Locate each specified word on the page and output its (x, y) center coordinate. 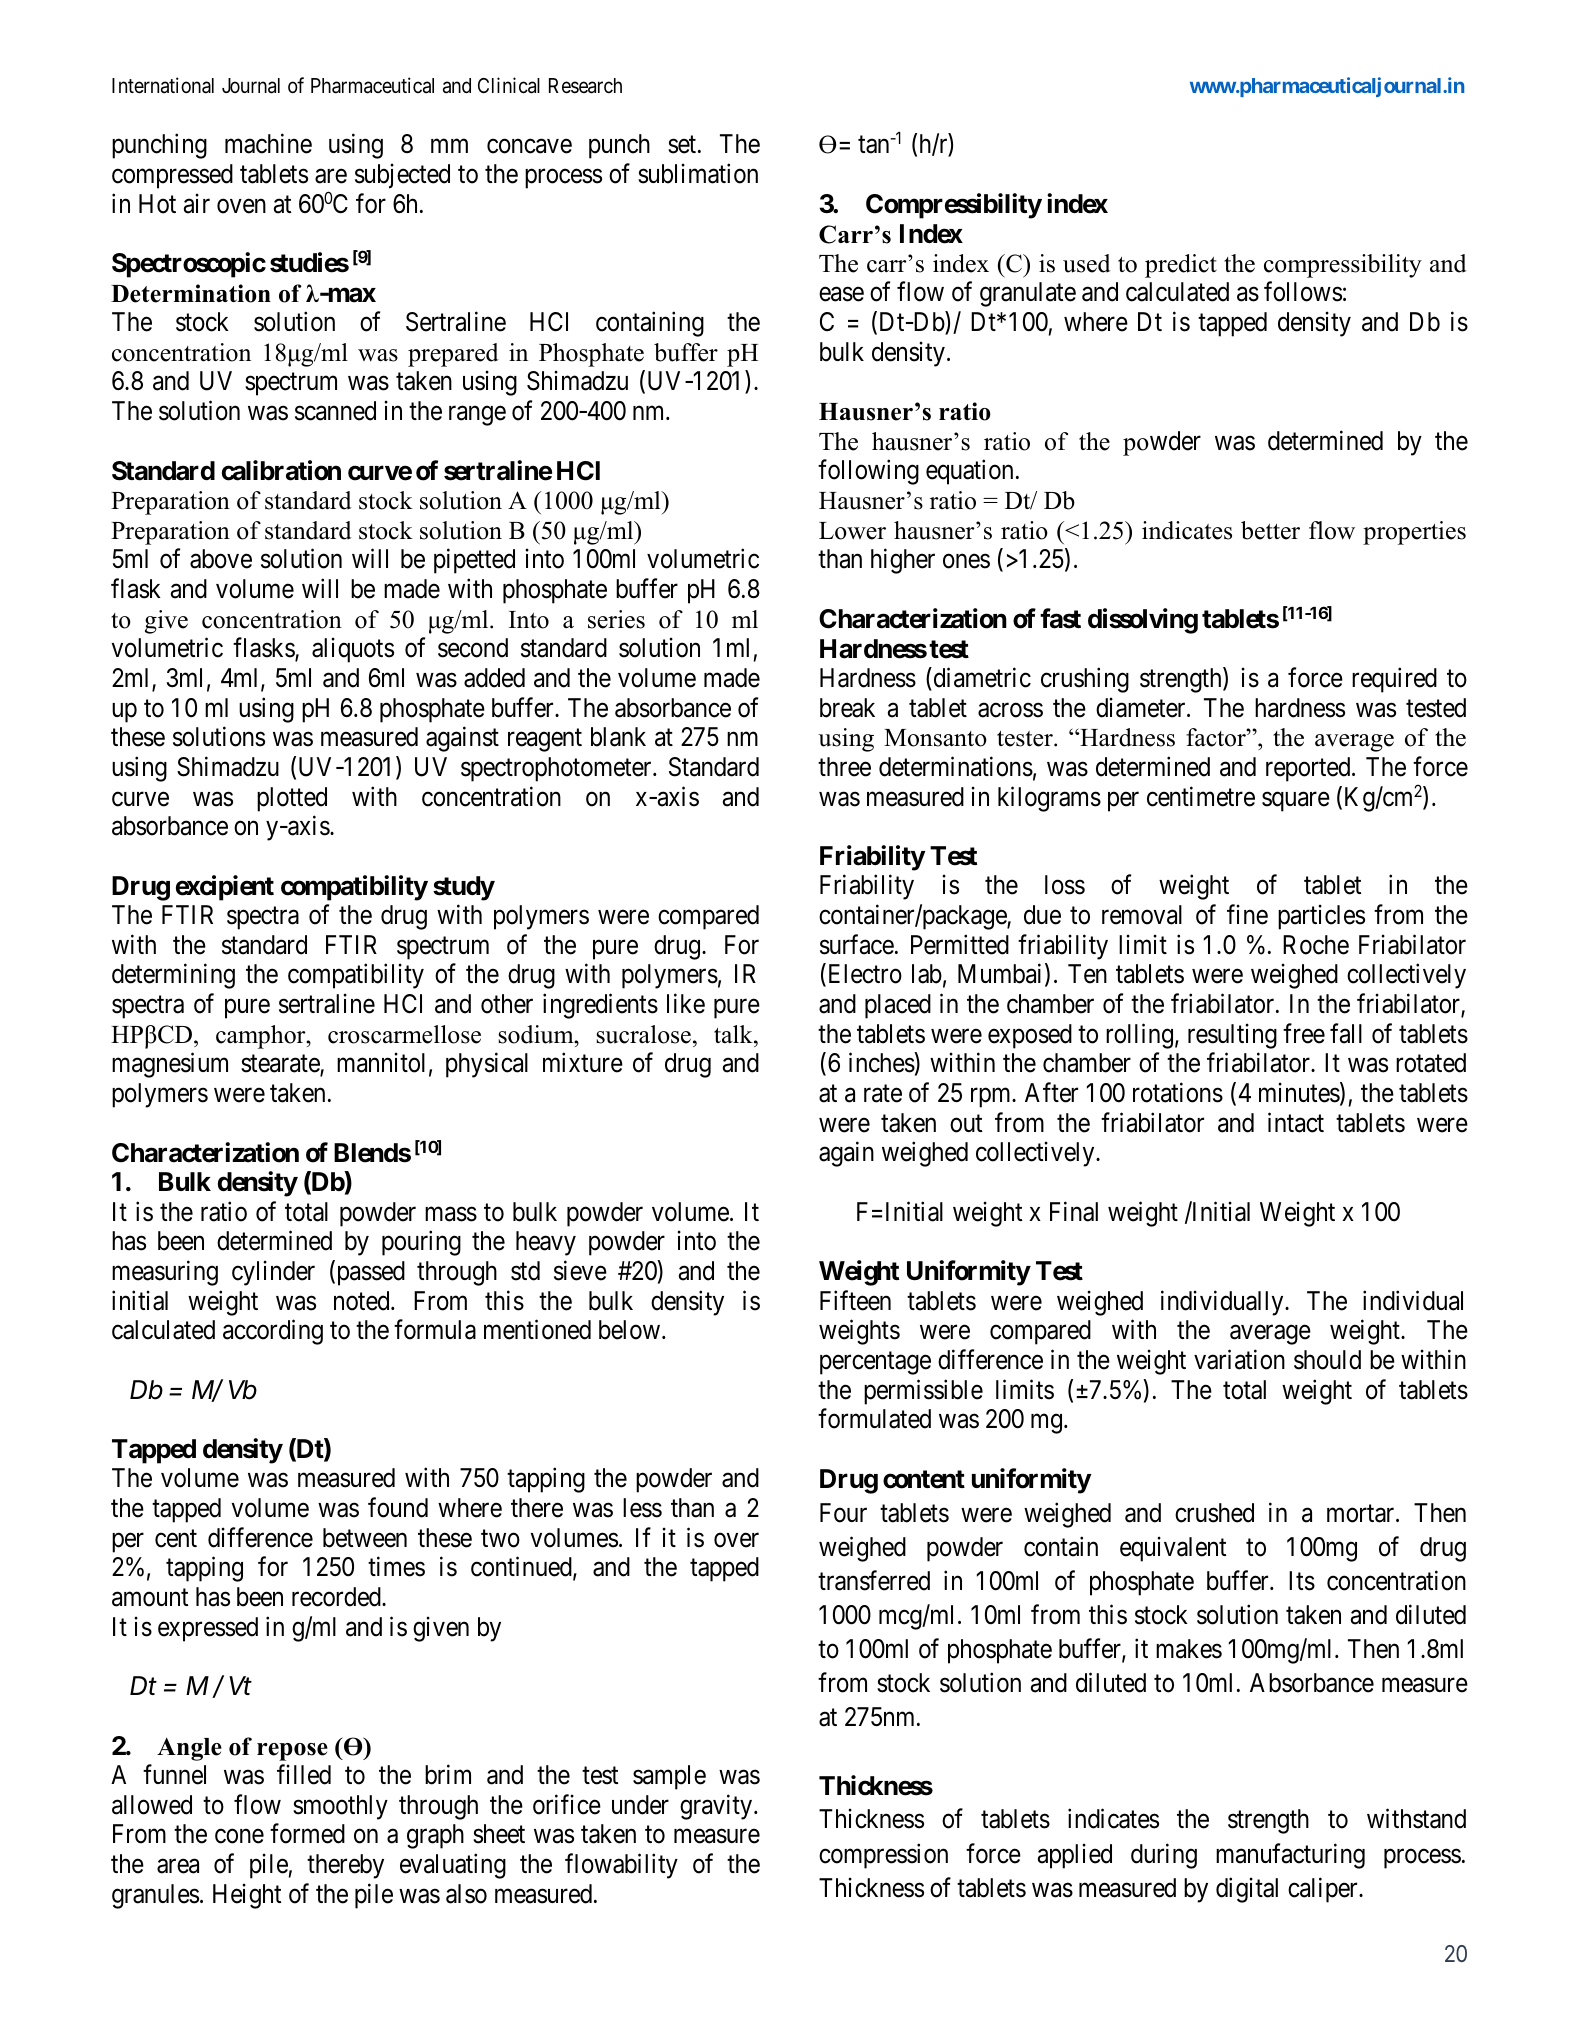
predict (1181, 266)
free (1304, 1033)
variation (1239, 1359)
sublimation (698, 173)
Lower (852, 531)
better (1270, 530)
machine (268, 144)
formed (307, 1834)
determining (173, 976)
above (221, 559)
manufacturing (1290, 1856)
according (273, 1332)
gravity (717, 1807)
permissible (923, 1392)
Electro (863, 975)
